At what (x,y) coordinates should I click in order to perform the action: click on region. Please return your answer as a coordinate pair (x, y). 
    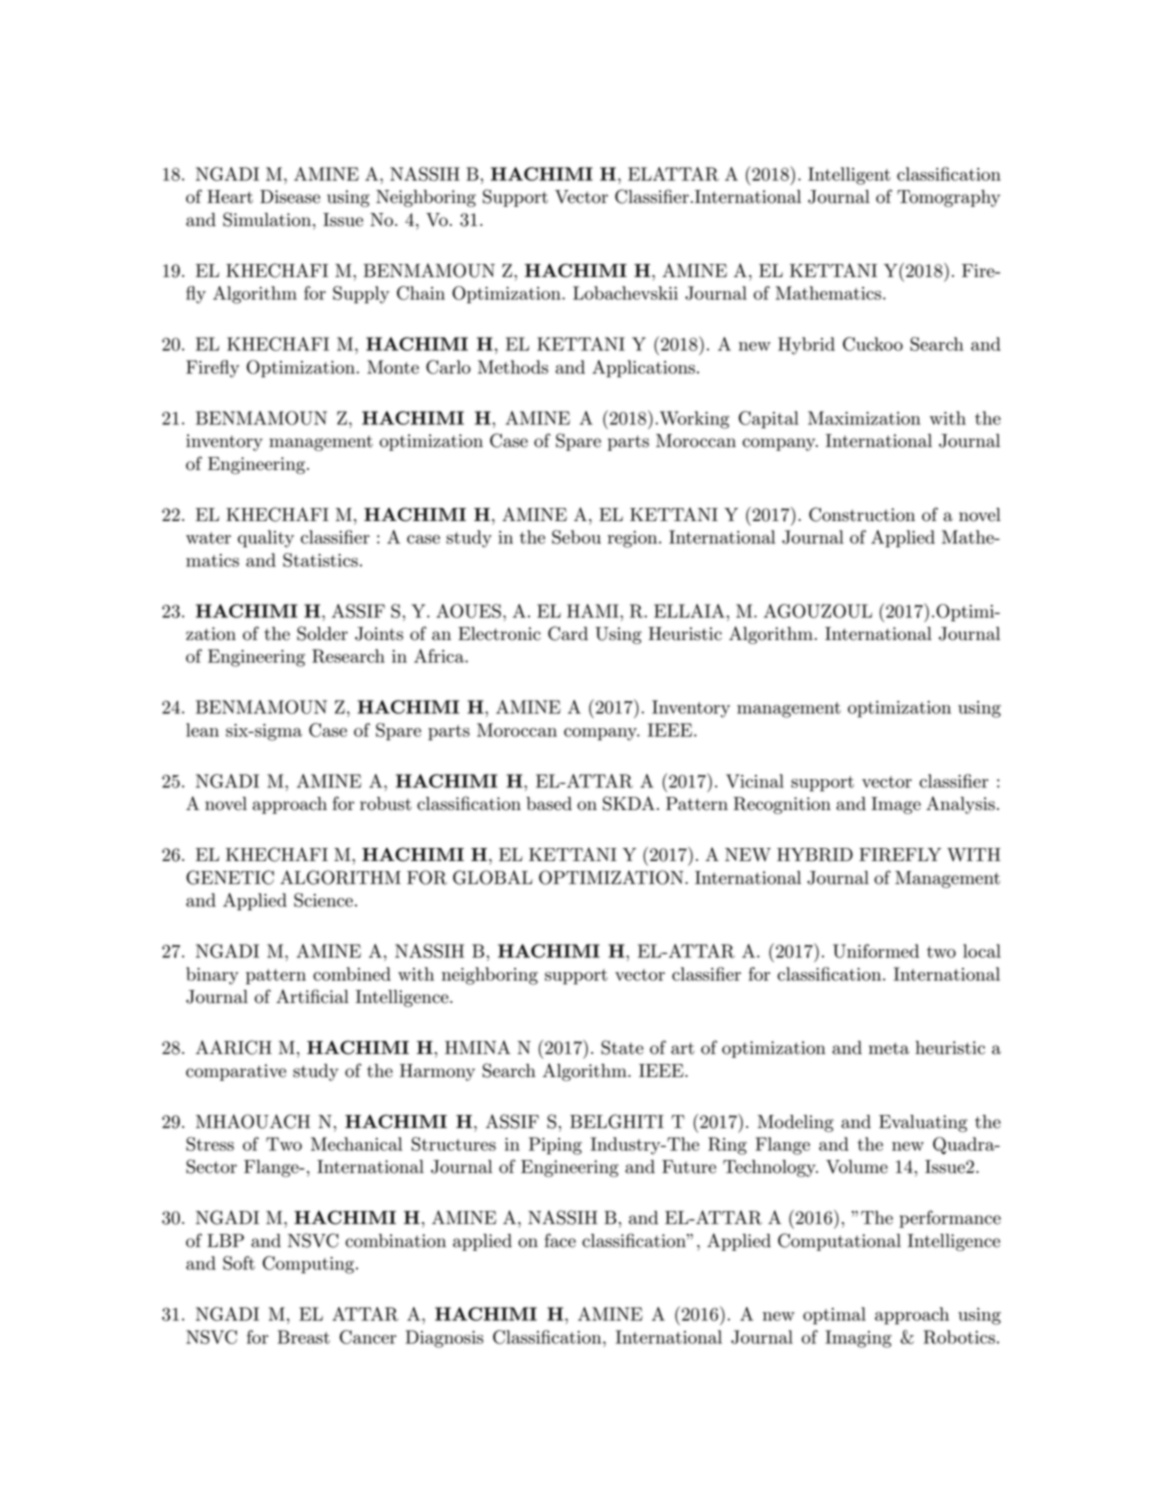
    Looking at the image, I should click on (634, 539).
